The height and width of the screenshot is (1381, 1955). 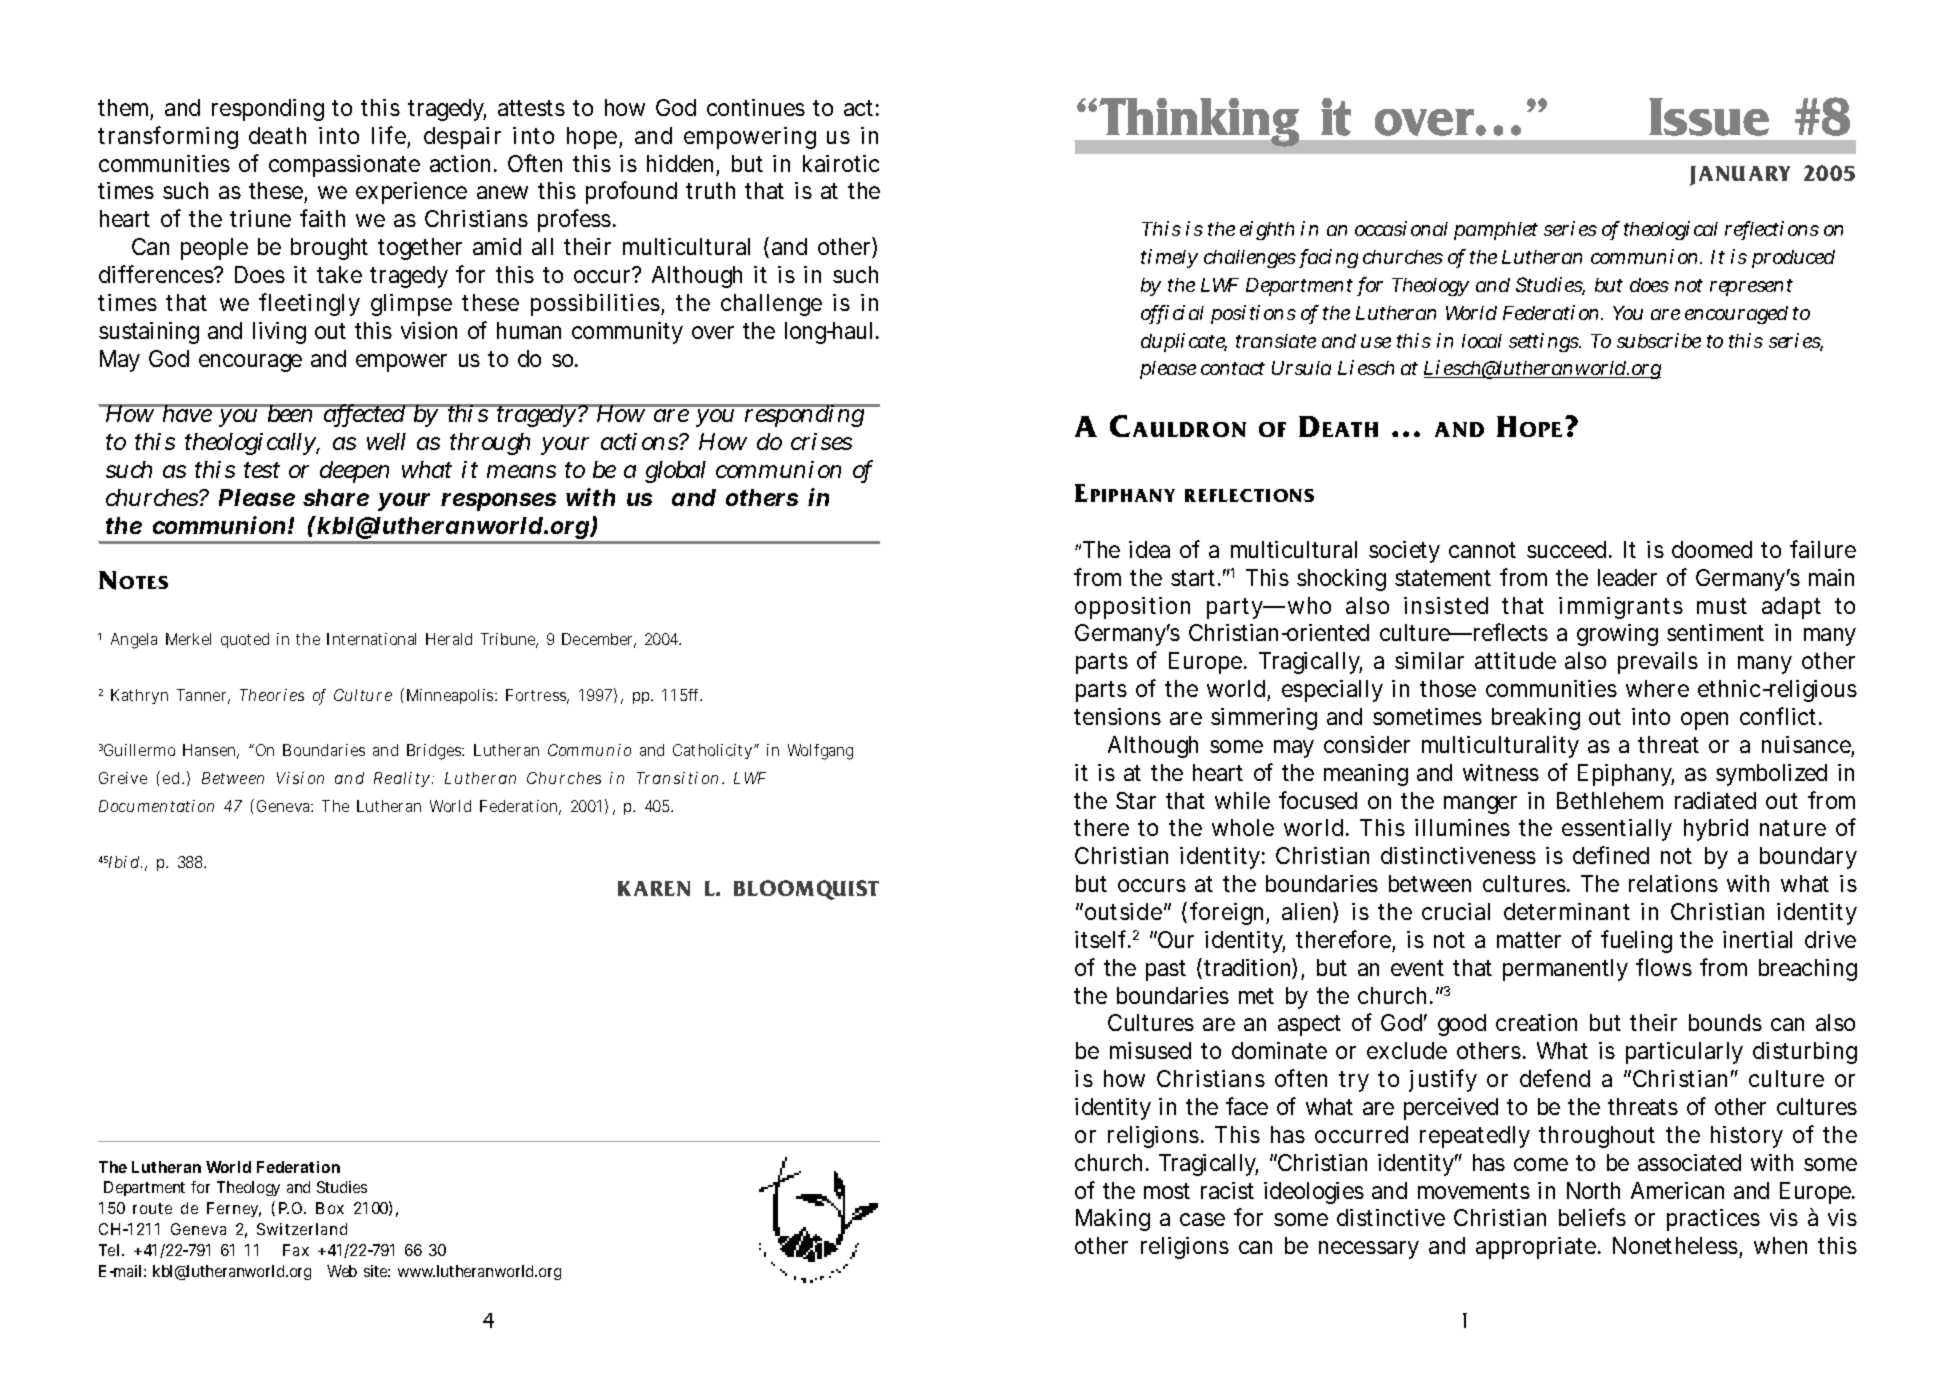 What do you see at coordinates (1199, 122) in the screenshot?
I see `Thinking` at bounding box center [1199, 122].
